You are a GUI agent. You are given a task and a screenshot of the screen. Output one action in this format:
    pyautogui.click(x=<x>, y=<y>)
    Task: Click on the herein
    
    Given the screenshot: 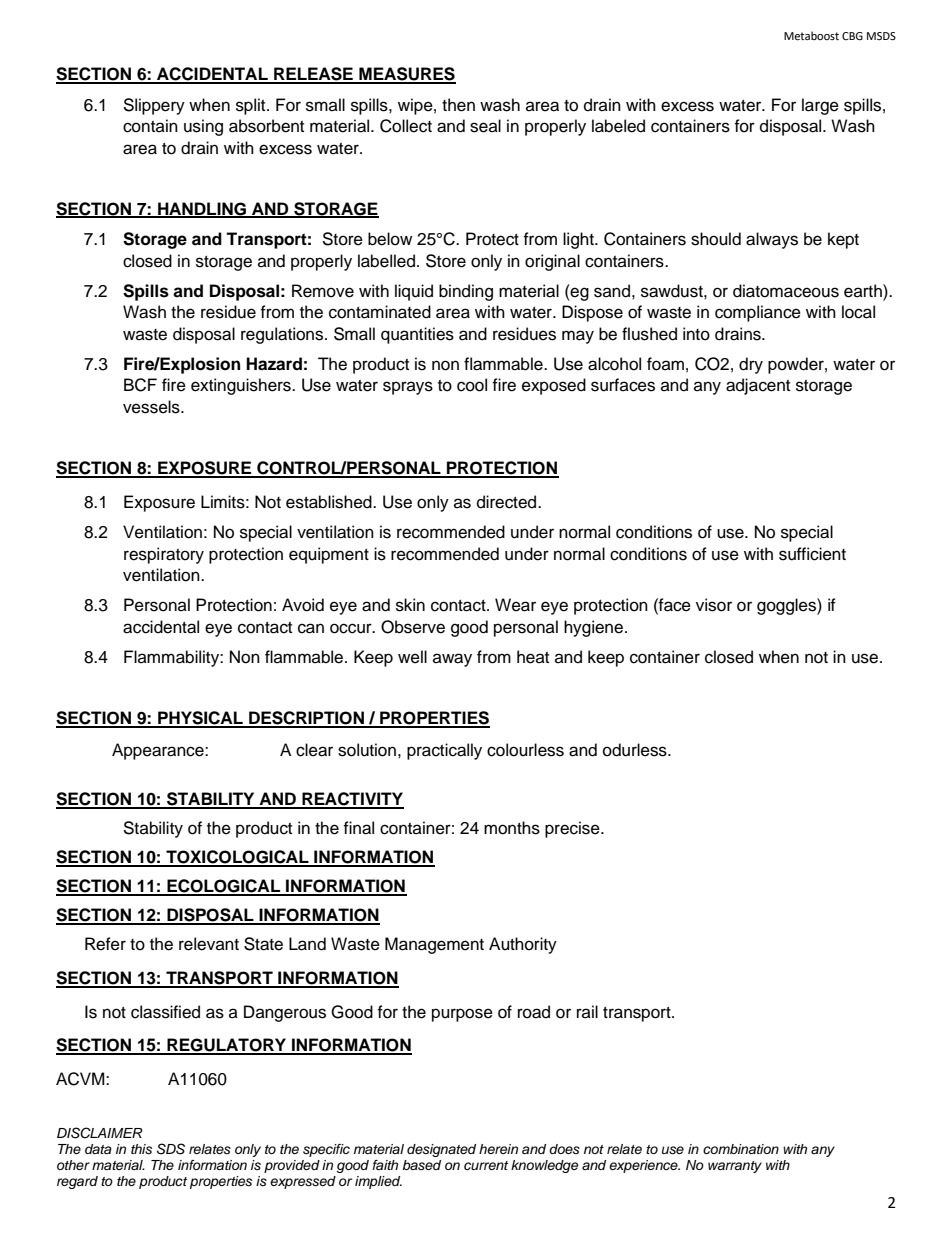 What is the action you would take?
    pyautogui.click(x=498, y=1149)
